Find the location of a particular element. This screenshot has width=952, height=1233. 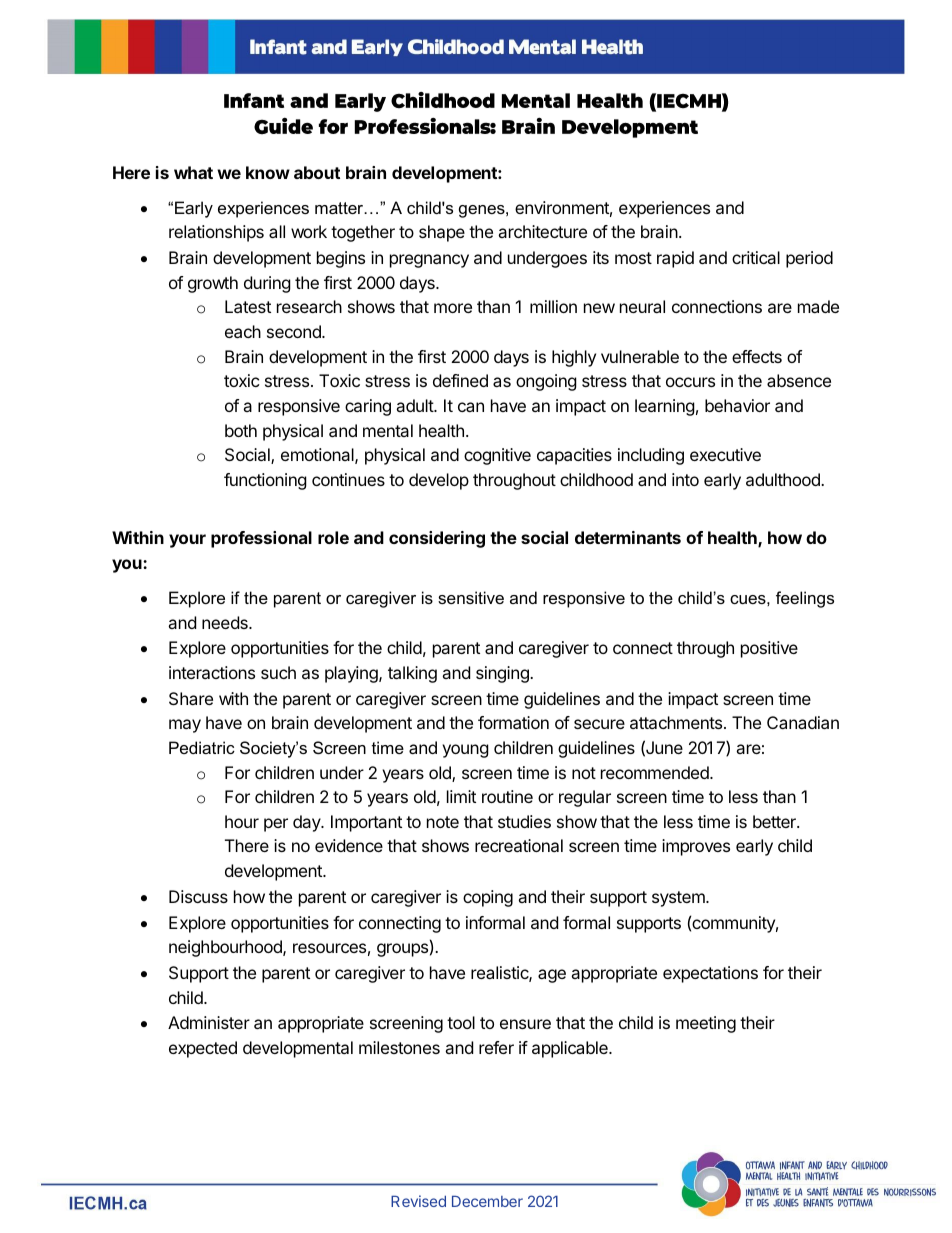

such is located at coordinates (278, 672).
